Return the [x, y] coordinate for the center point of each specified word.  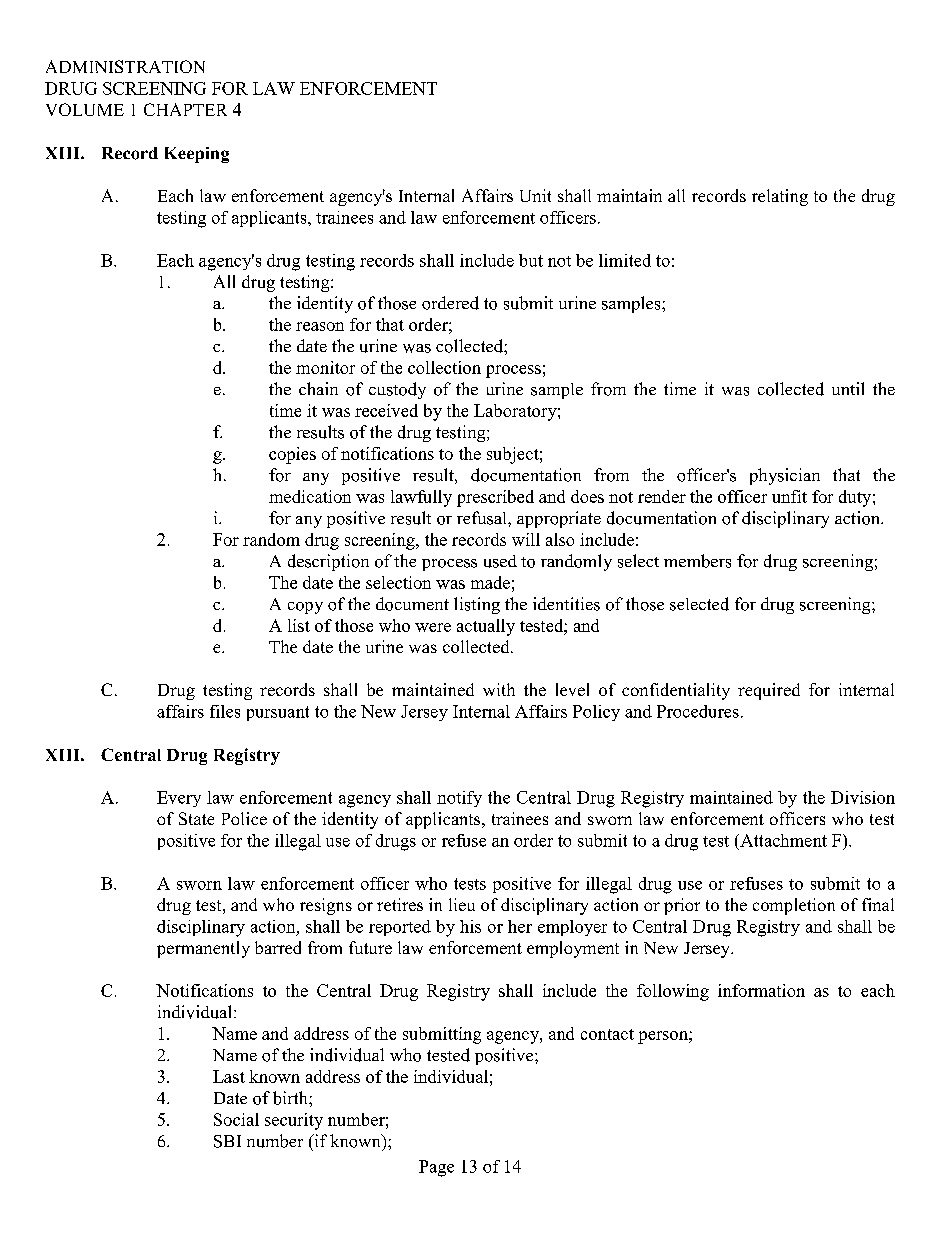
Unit [535, 195]
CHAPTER [185, 109]
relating [780, 197]
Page [436, 1168]
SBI [227, 1141]
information [761, 990]
